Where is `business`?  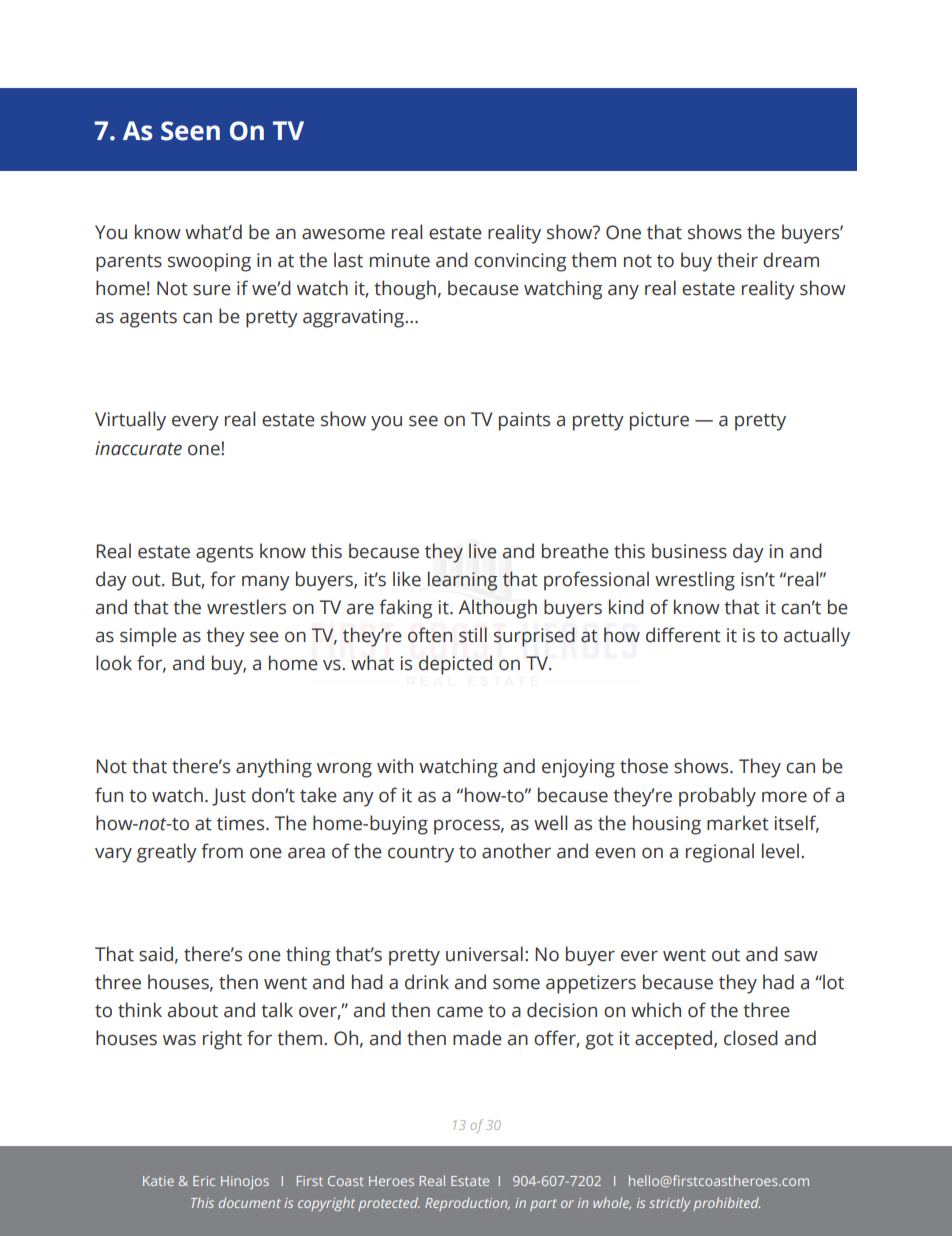
business is located at coordinates (689, 551).
